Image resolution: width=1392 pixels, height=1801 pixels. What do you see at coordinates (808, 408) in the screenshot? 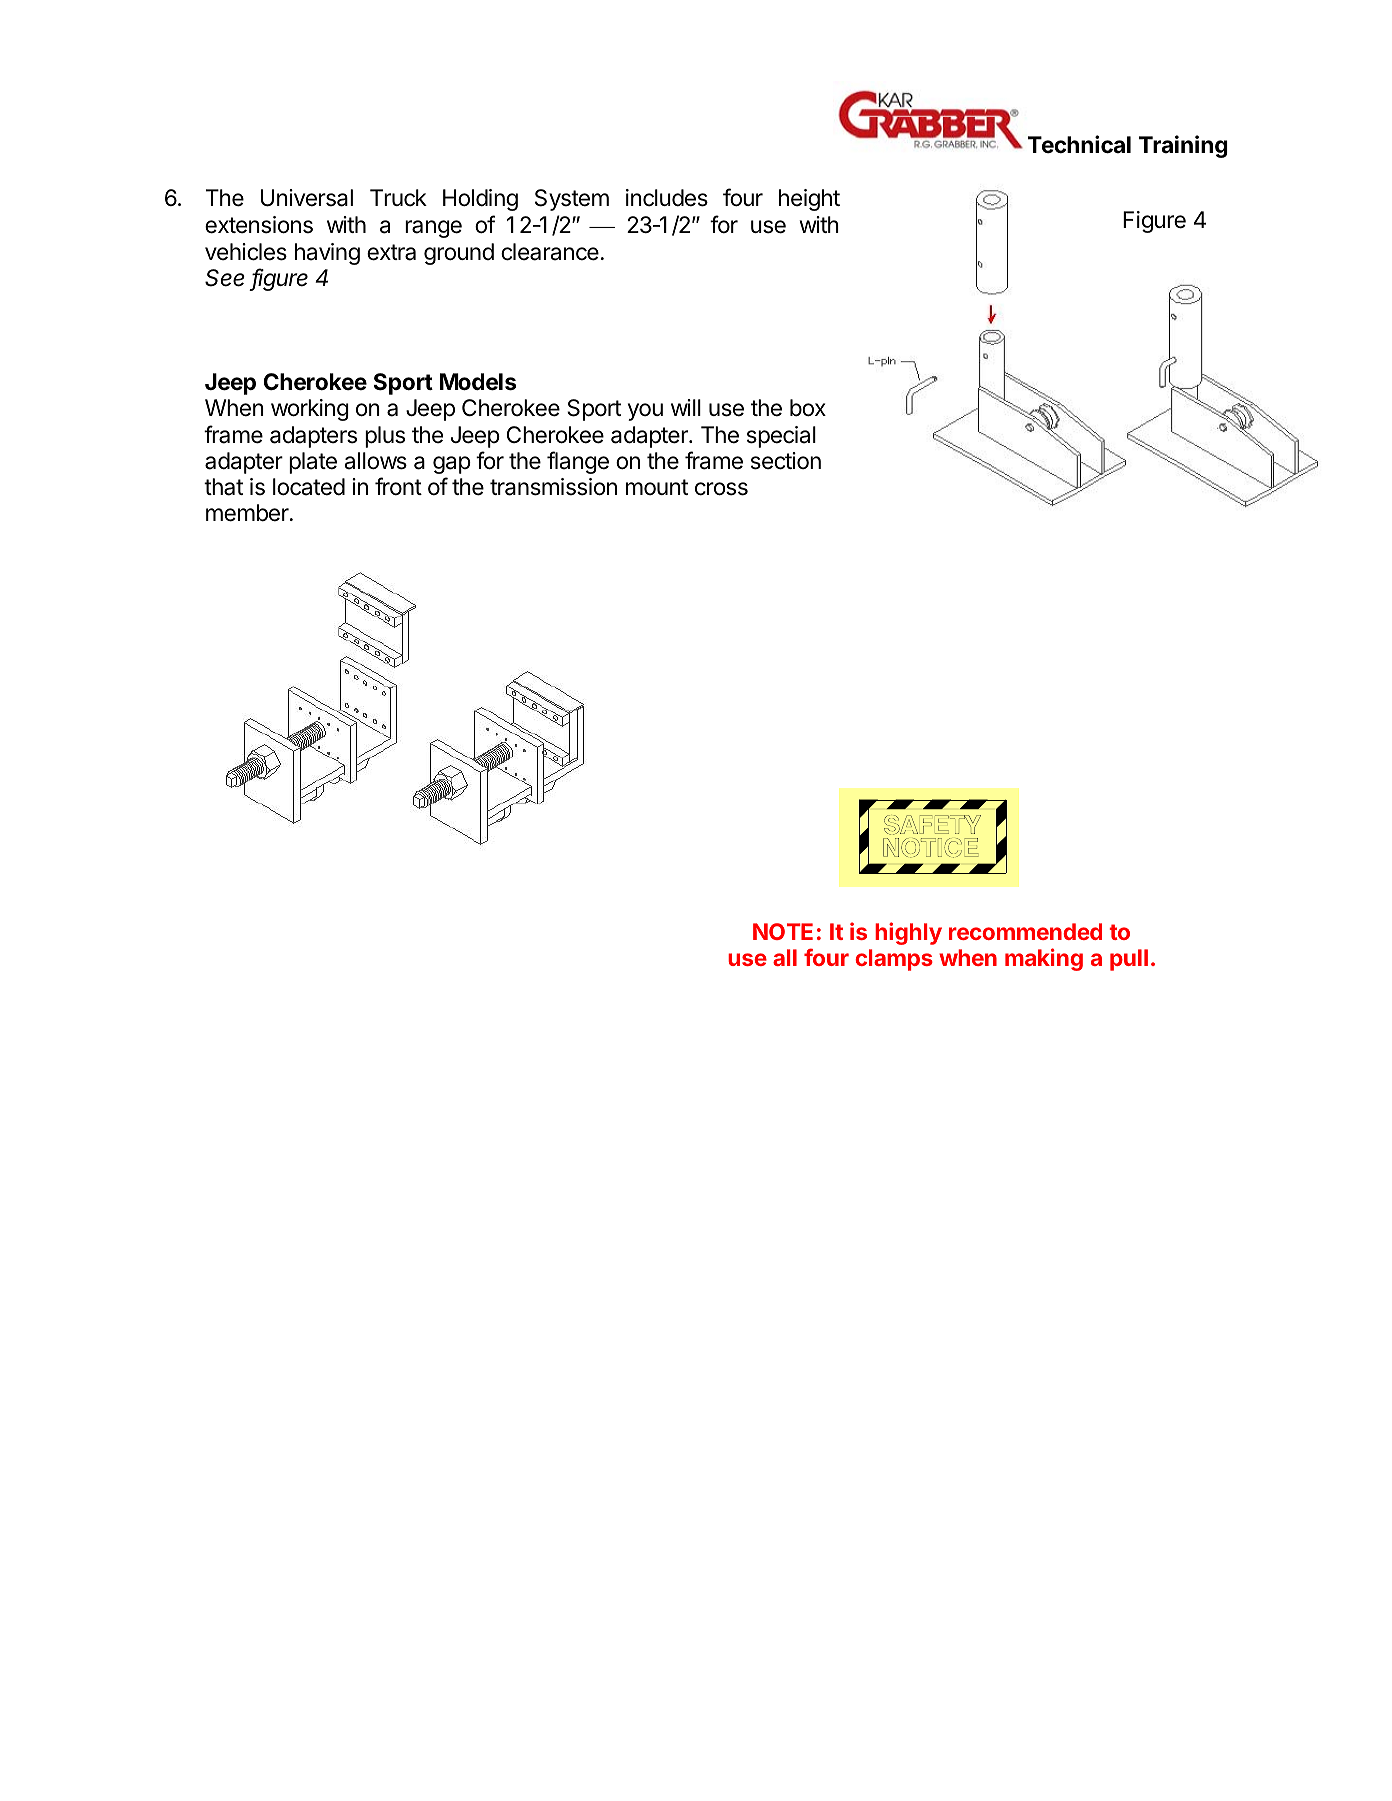
I see `box` at bounding box center [808, 408].
